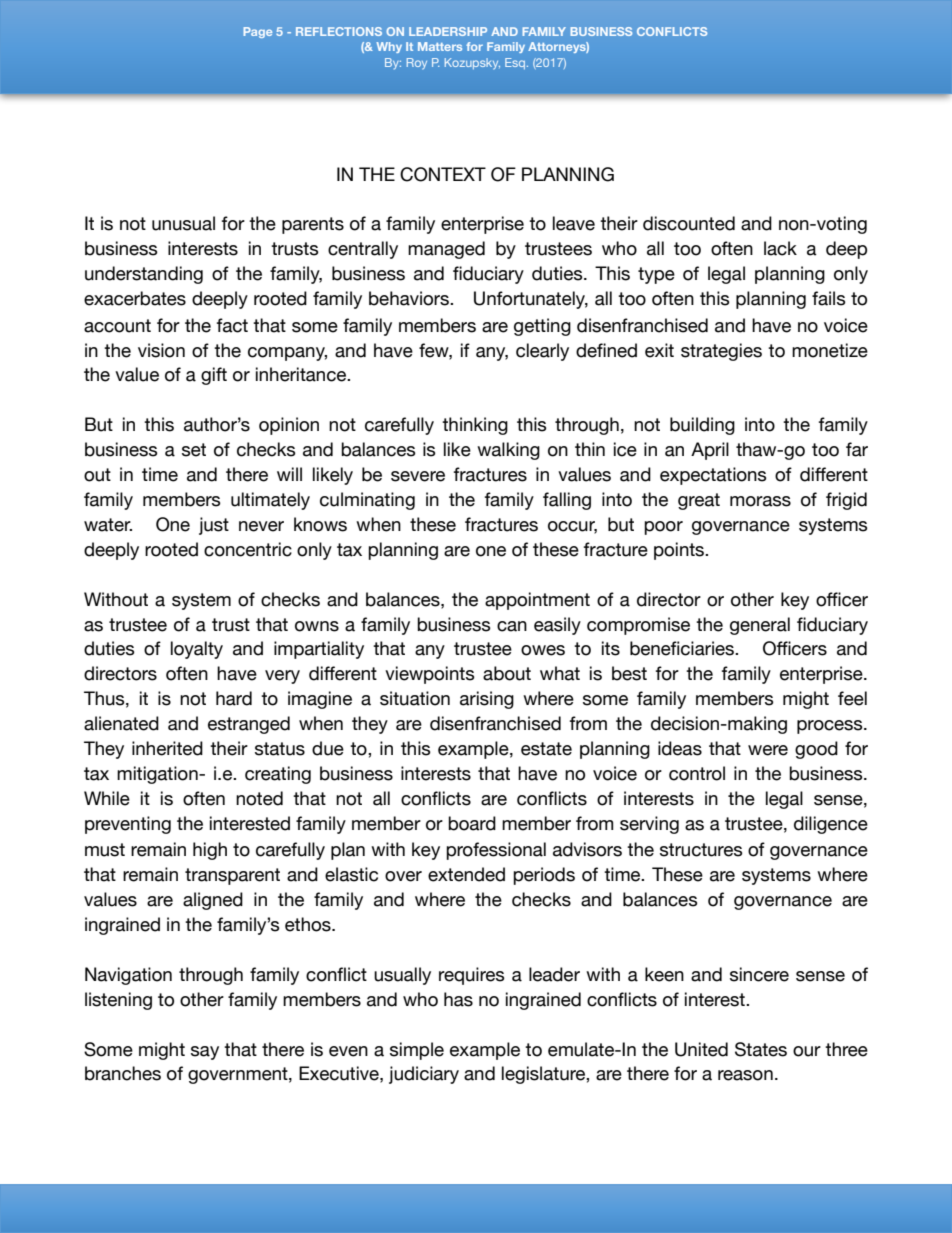  Describe the element at coordinates (531, 300) in the image. I see `Unfortunately` at that location.
